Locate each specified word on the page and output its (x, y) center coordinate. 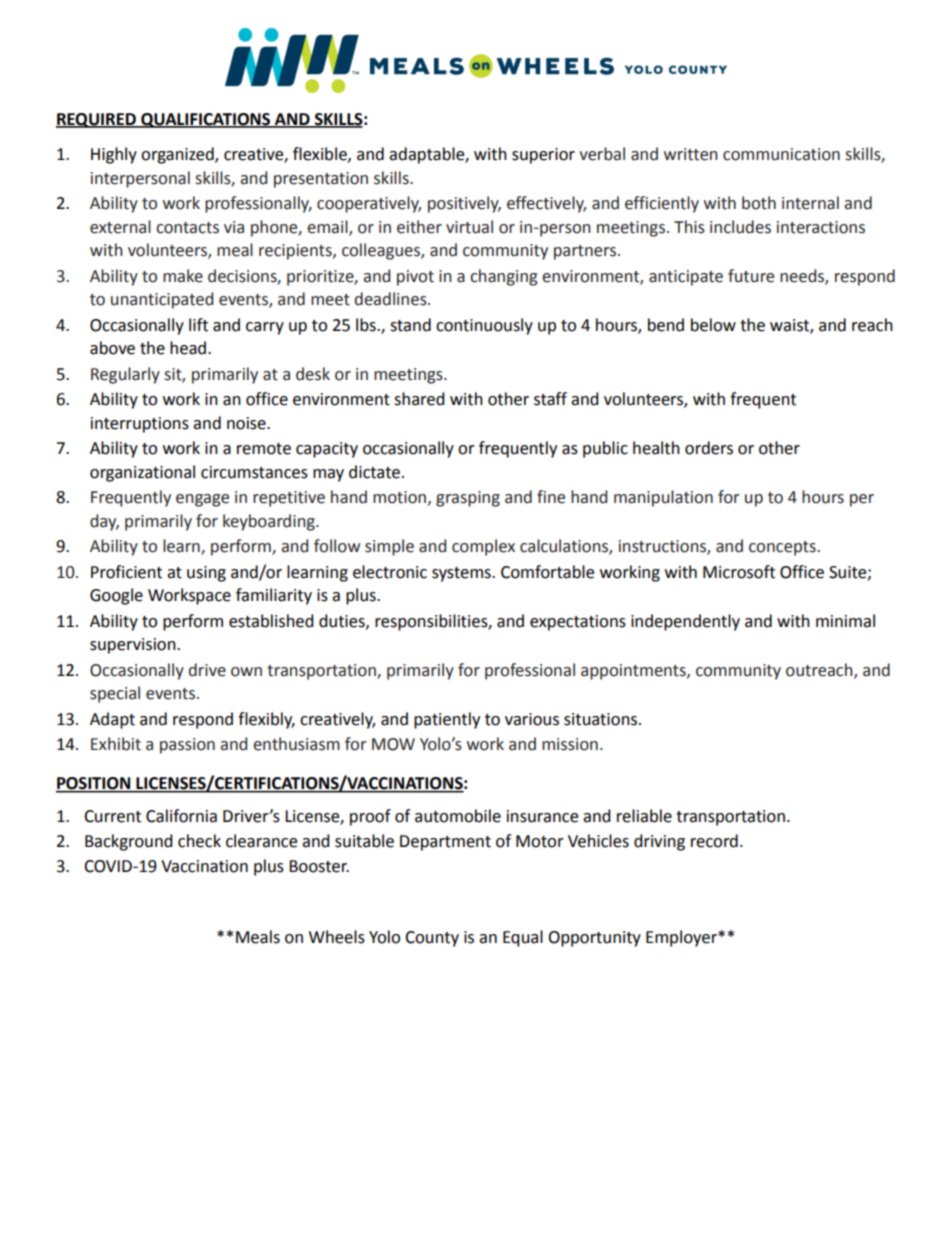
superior (543, 156)
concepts (783, 548)
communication (781, 154)
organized (178, 155)
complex (483, 547)
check (199, 841)
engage (202, 500)
